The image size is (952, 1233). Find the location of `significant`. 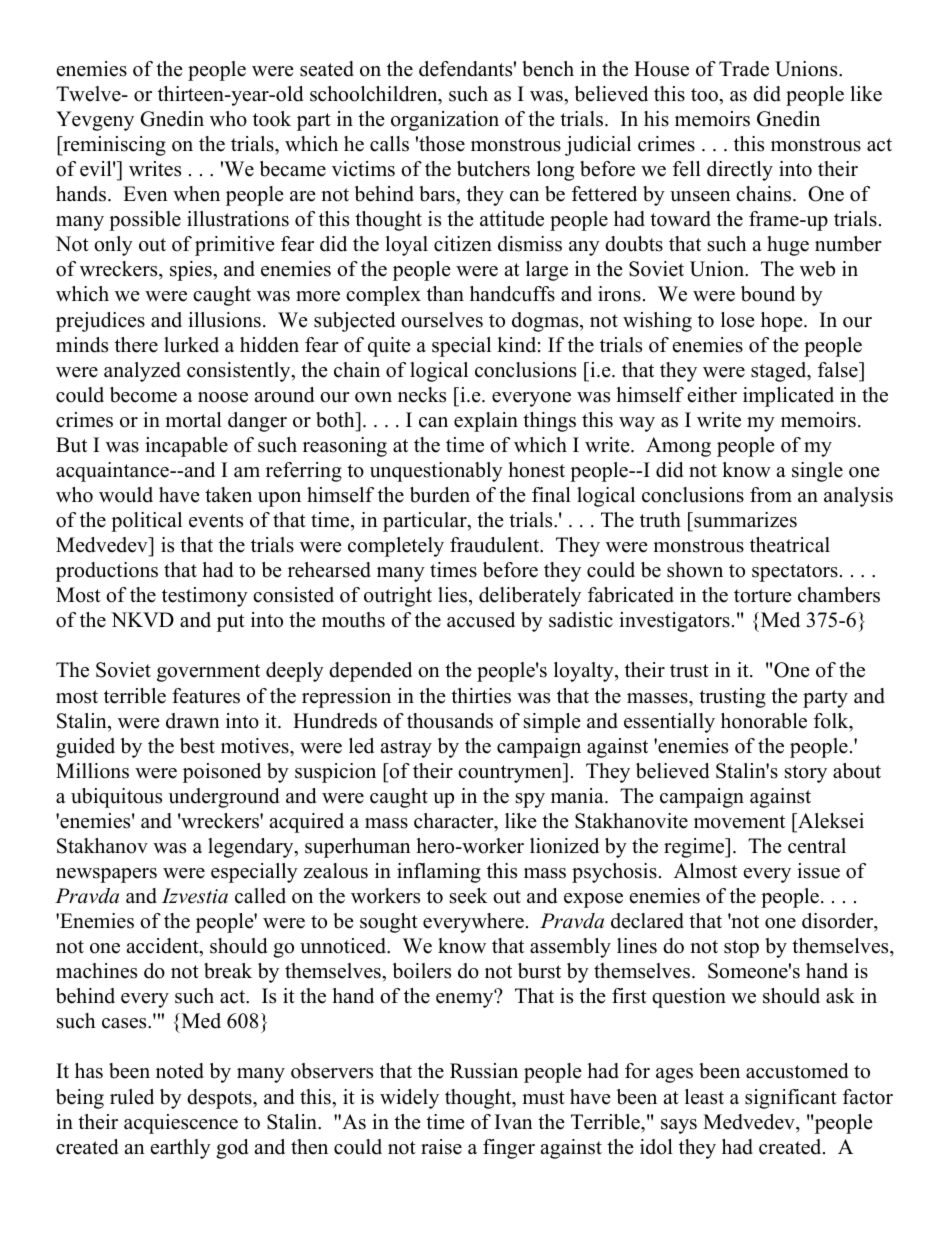

significant is located at coordinates (791, 1099).
